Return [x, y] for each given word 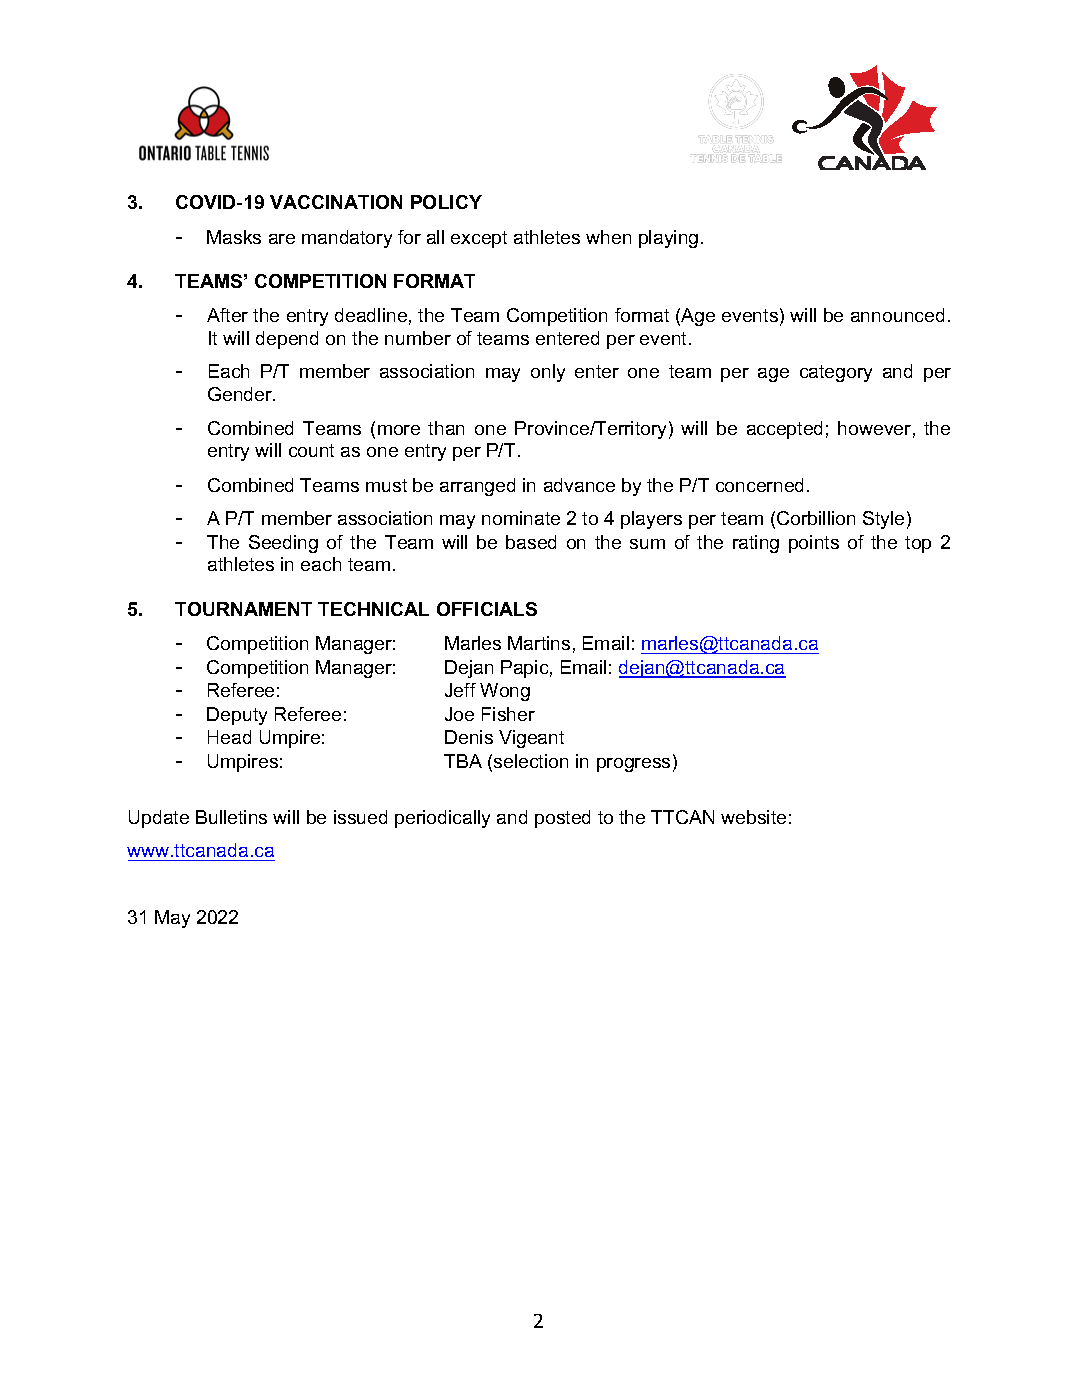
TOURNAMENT [243, 609]
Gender [241, 394]
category [836, 373]
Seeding [283, 544]
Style [883, 520]
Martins [539, 643]
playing [668, 239]
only [548, 373]
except [479, 239]
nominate [521, 518]
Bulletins [231, 817]
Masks [234, 237]
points [814, 544]
